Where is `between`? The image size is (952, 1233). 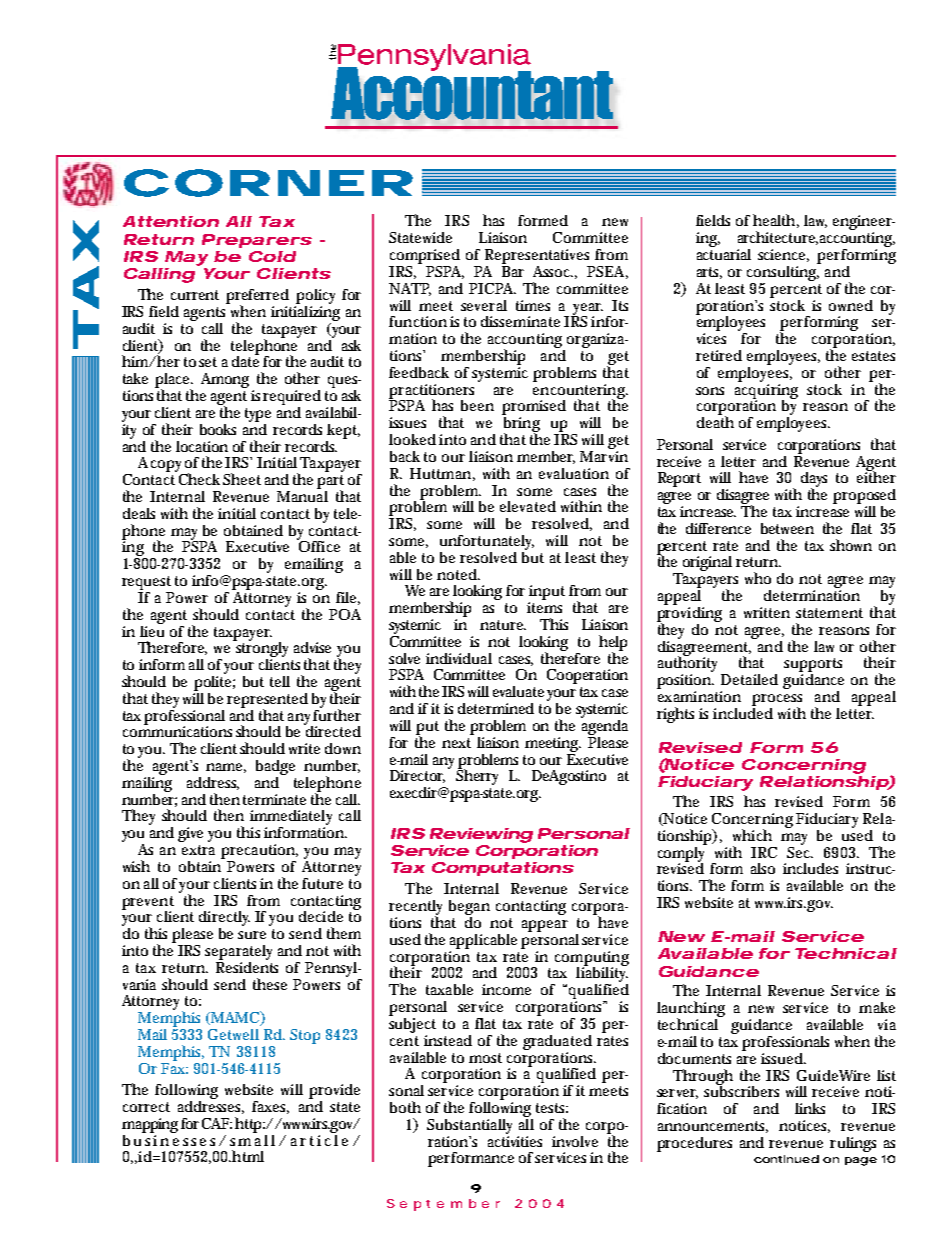
between is located at coordinates (787, 528).
